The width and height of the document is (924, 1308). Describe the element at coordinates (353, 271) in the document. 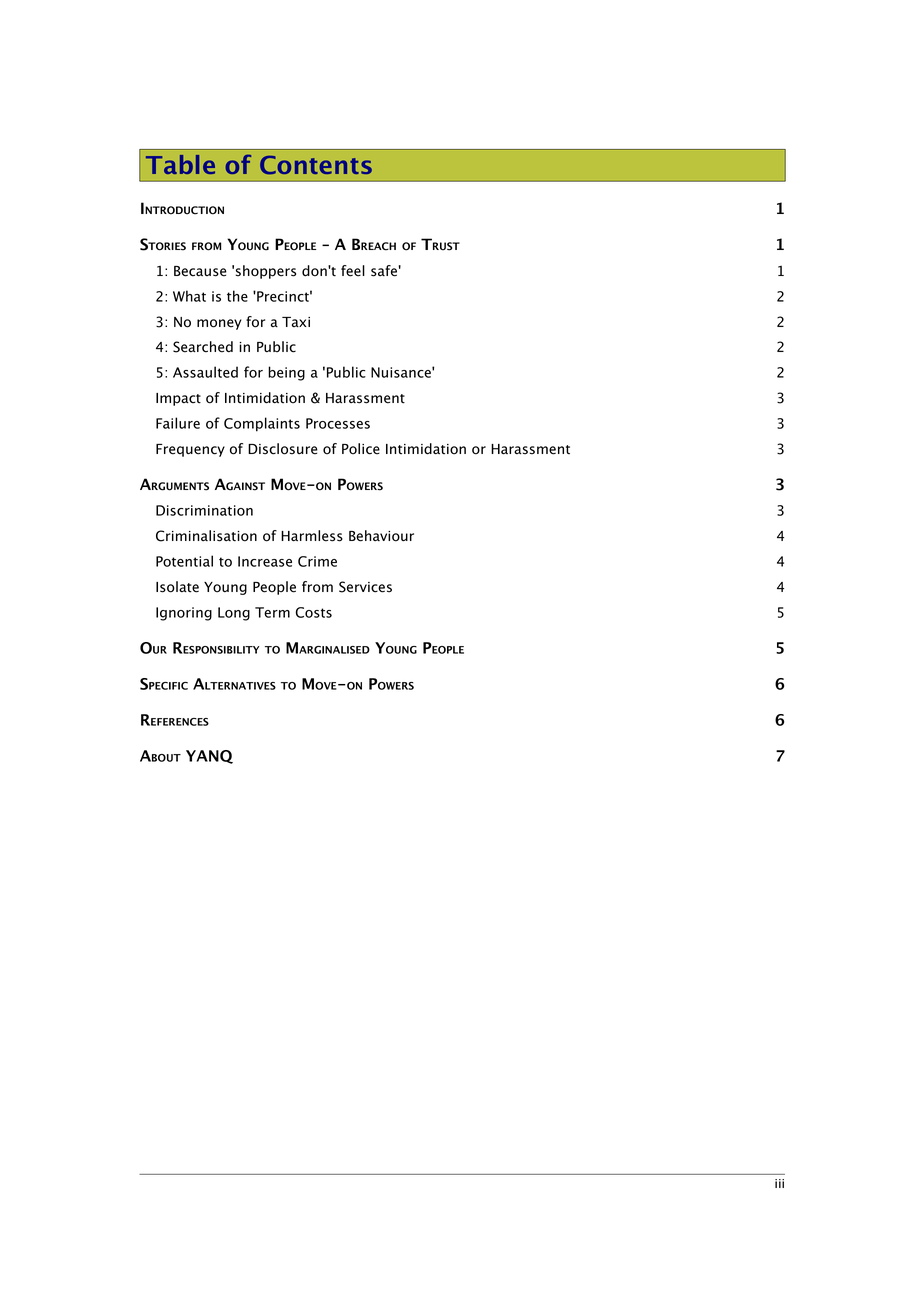

I see `feel` at that location.
